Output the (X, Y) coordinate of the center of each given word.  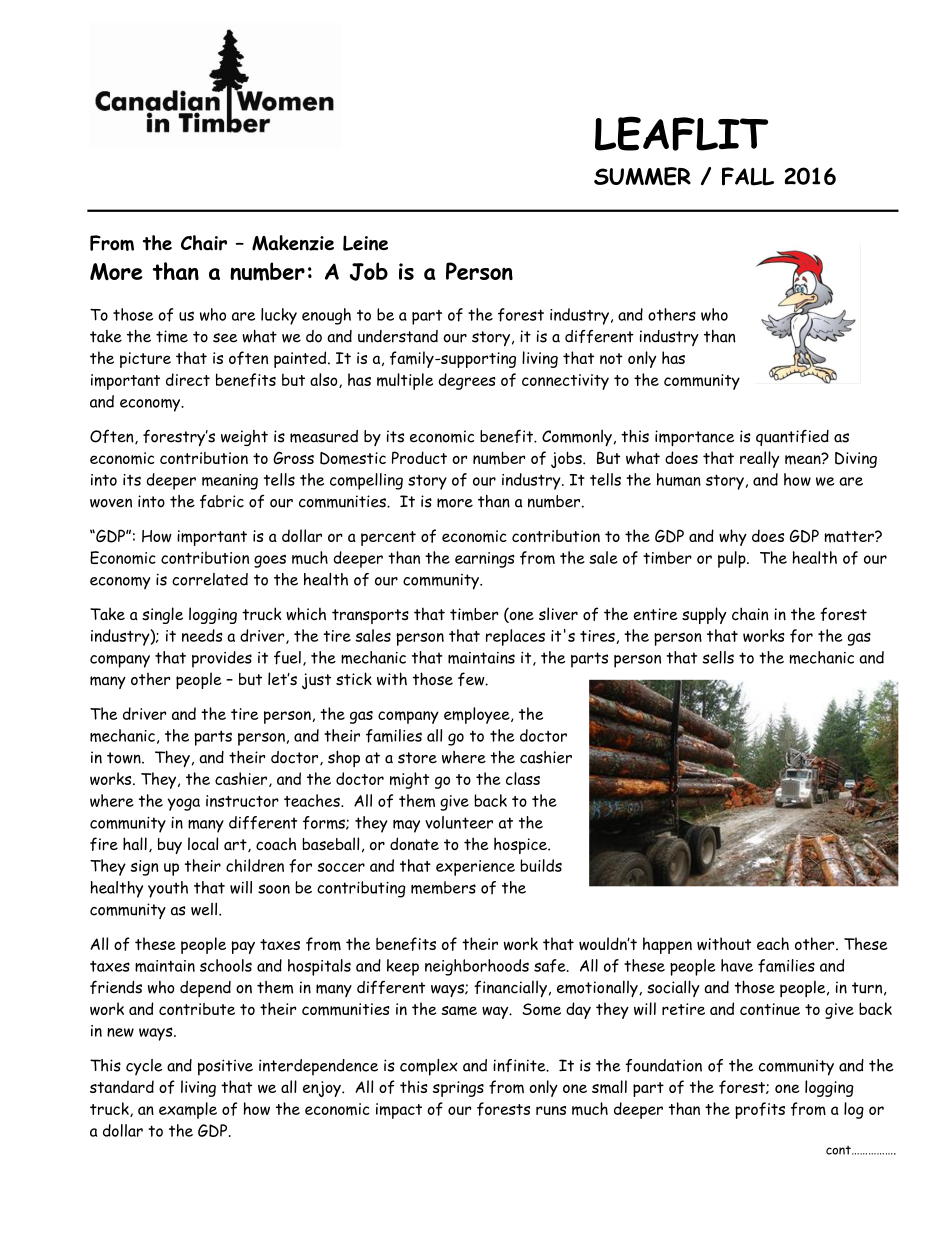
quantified (792, 437)
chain (750, 614)
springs (458, 1089)
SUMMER (642, 176)
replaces (515, 637)
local (203, 844)
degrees (467, 381)
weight (244, 438)
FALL (748, 176)
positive (225, 1067)
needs (202, 635)
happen (667, 945)
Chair (204, 243)
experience (475, 868)
